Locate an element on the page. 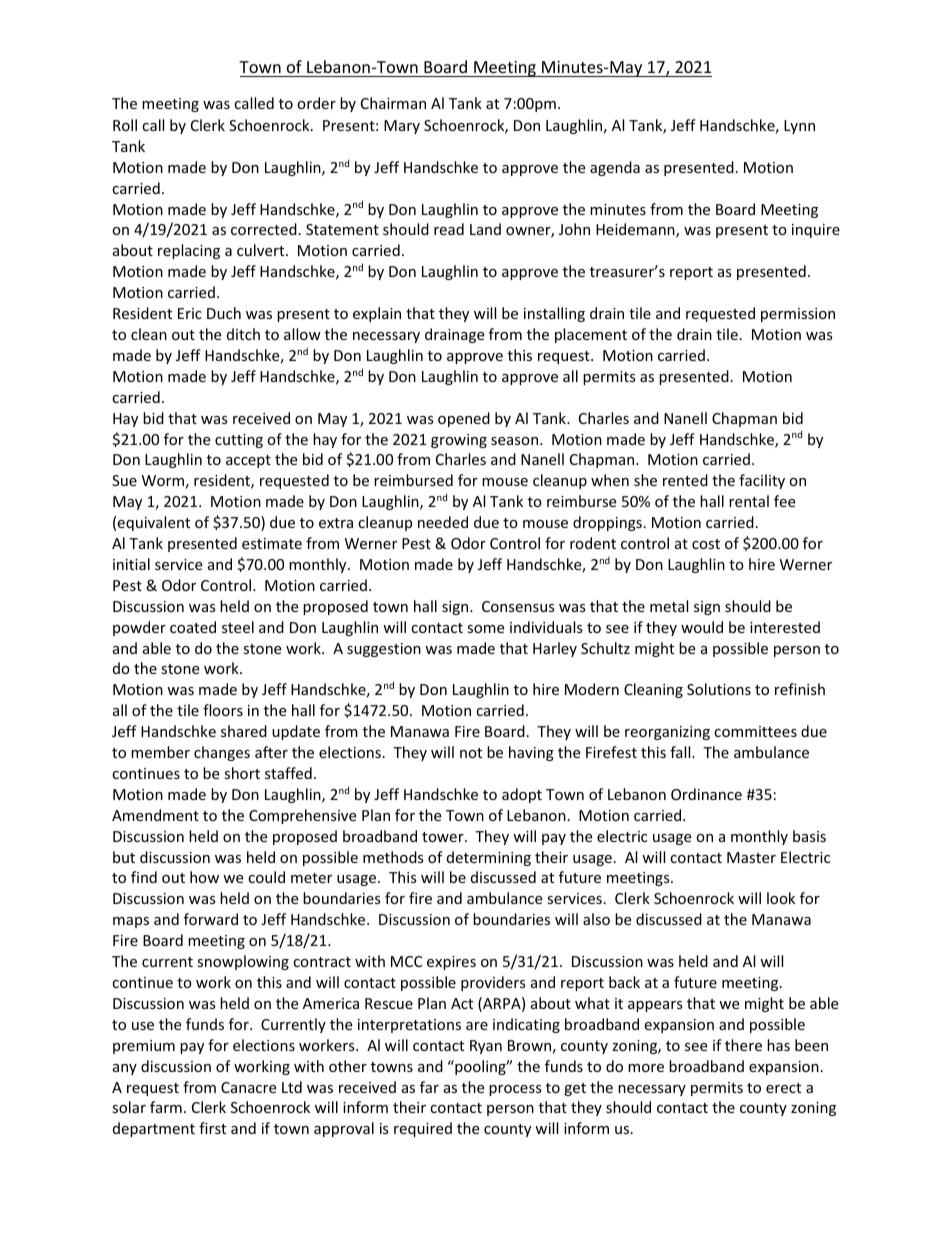 This image has height=1233, width=952. floors is located at coordinates (223, 710).
